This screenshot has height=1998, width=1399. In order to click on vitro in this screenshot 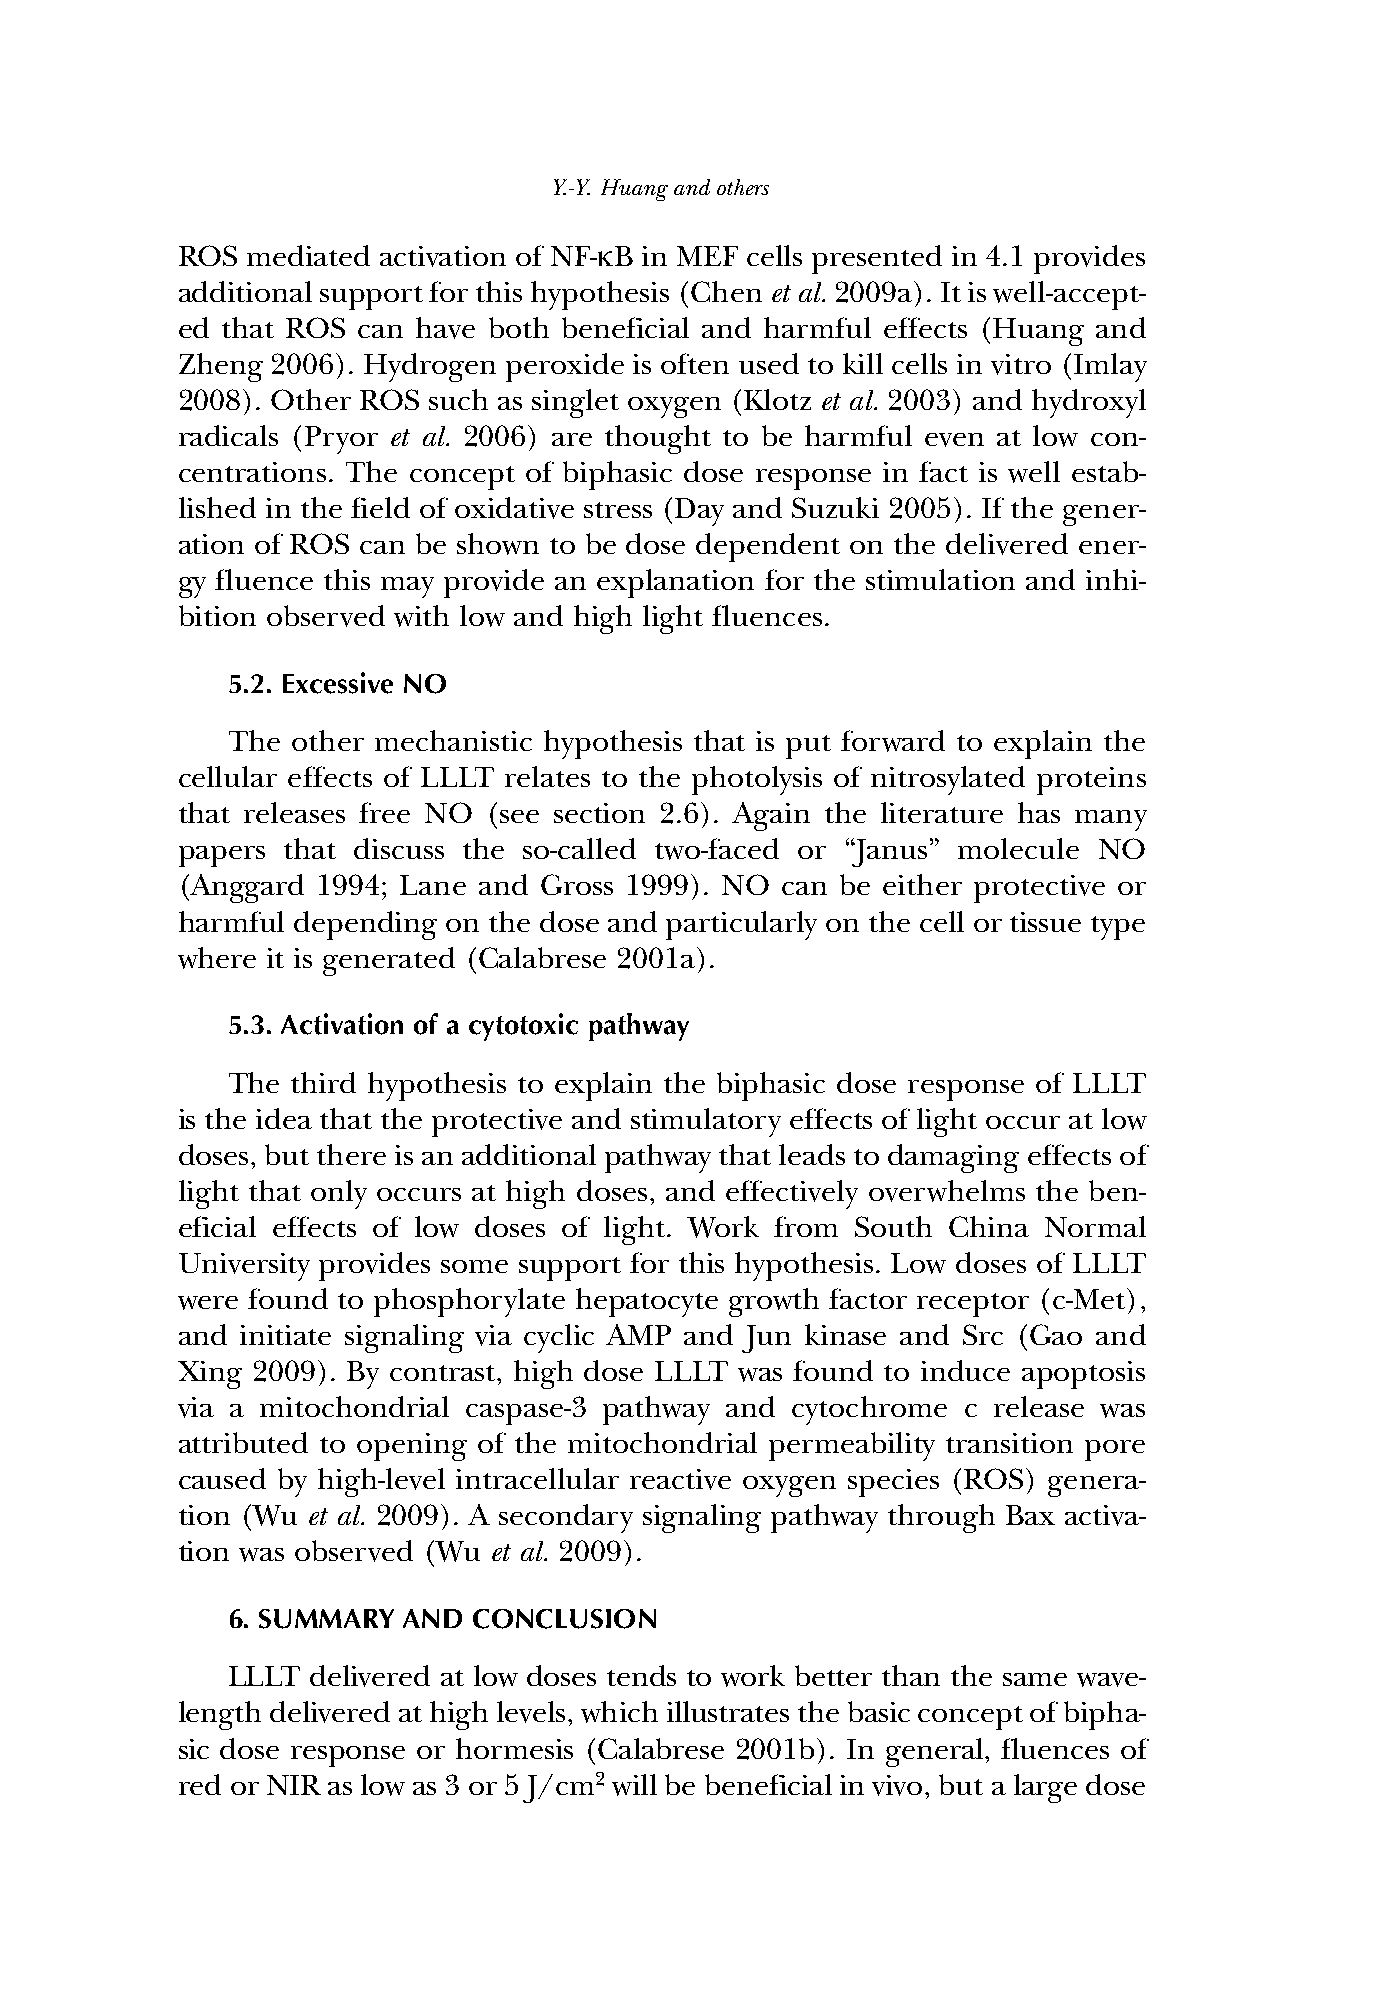, I will do `click(1021, 364)`.
